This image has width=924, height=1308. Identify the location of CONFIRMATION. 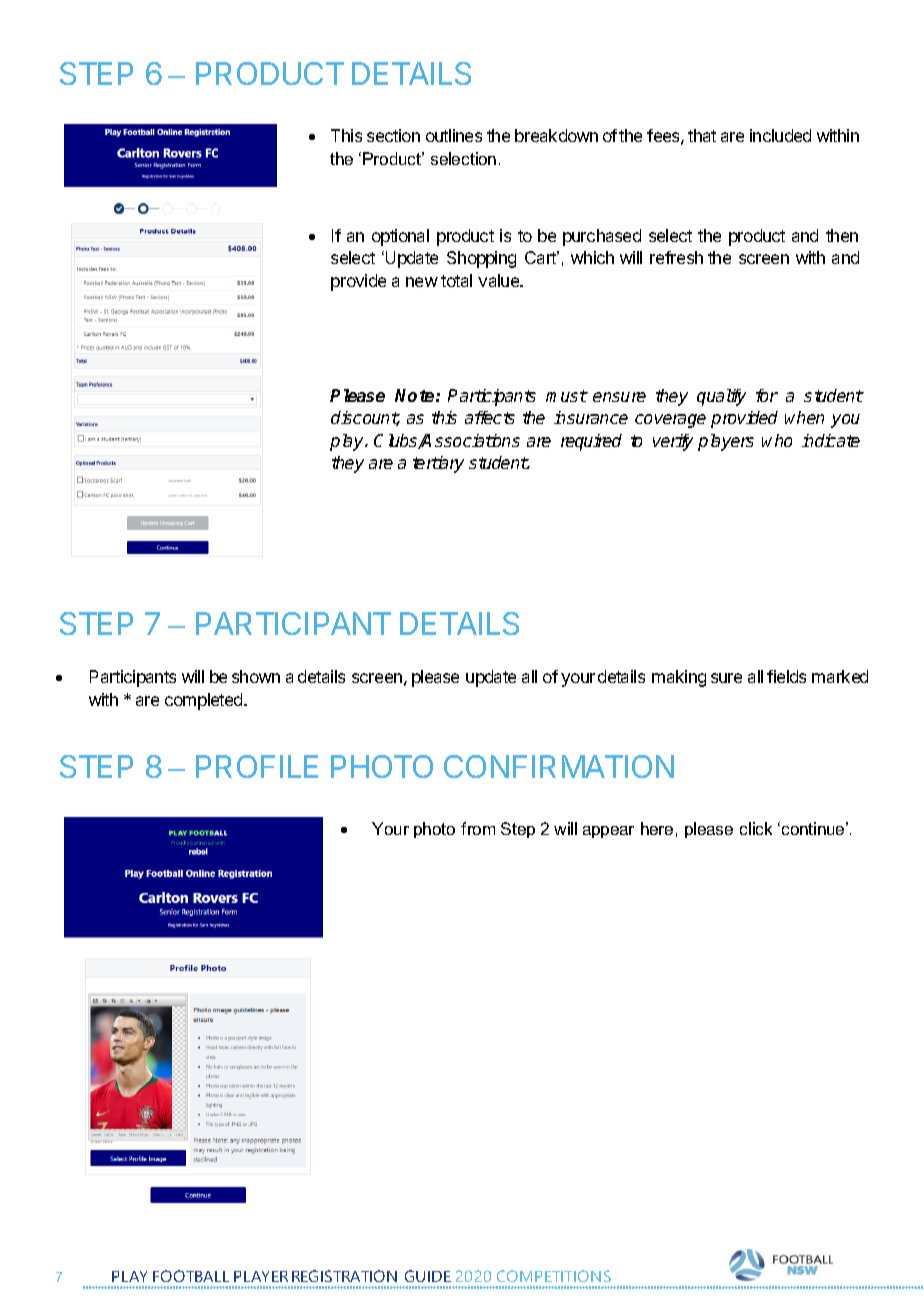
(559, 766).
